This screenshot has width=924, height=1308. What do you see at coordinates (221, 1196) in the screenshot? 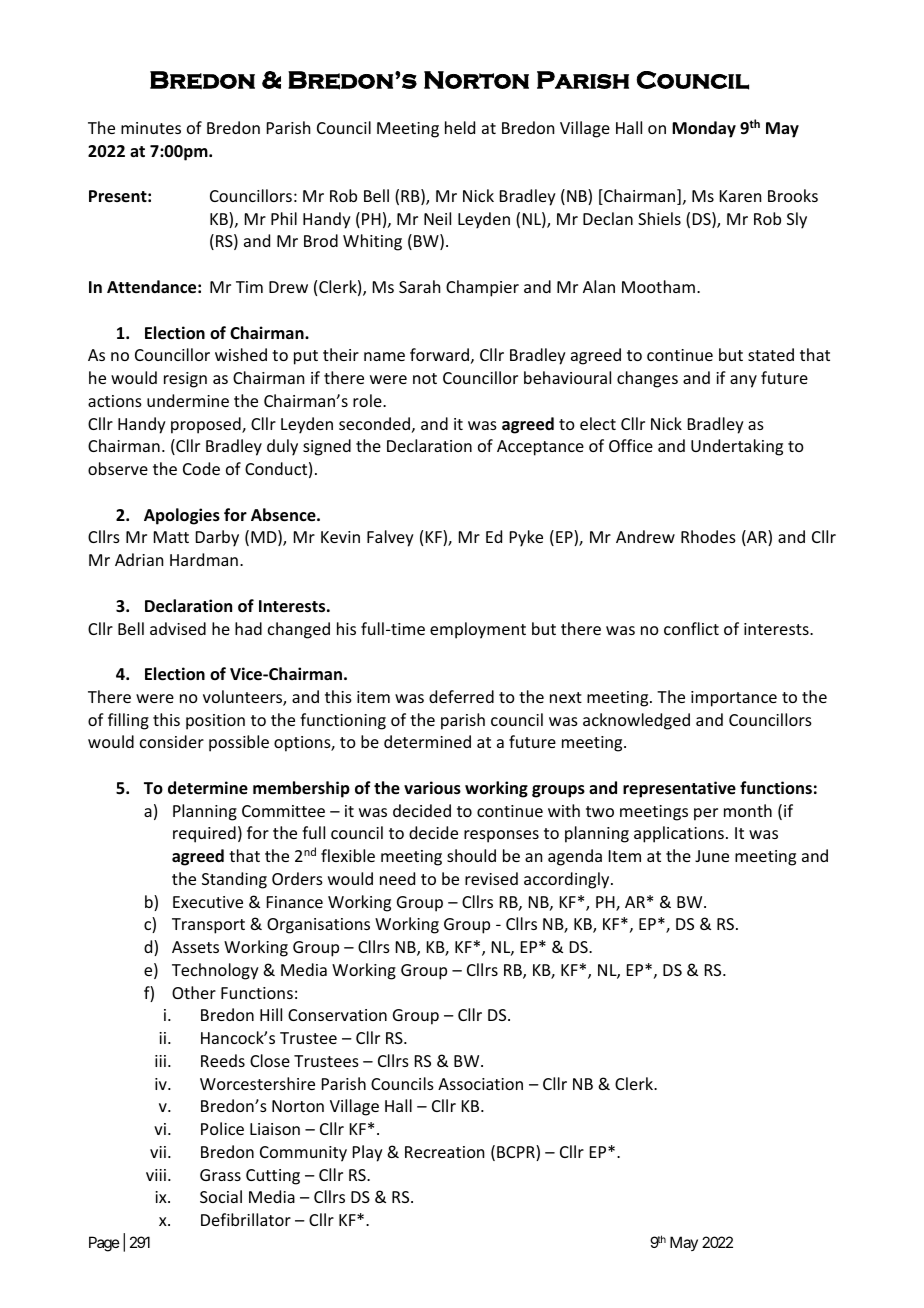
I see `Social` at bounding box center [221, 1196].
